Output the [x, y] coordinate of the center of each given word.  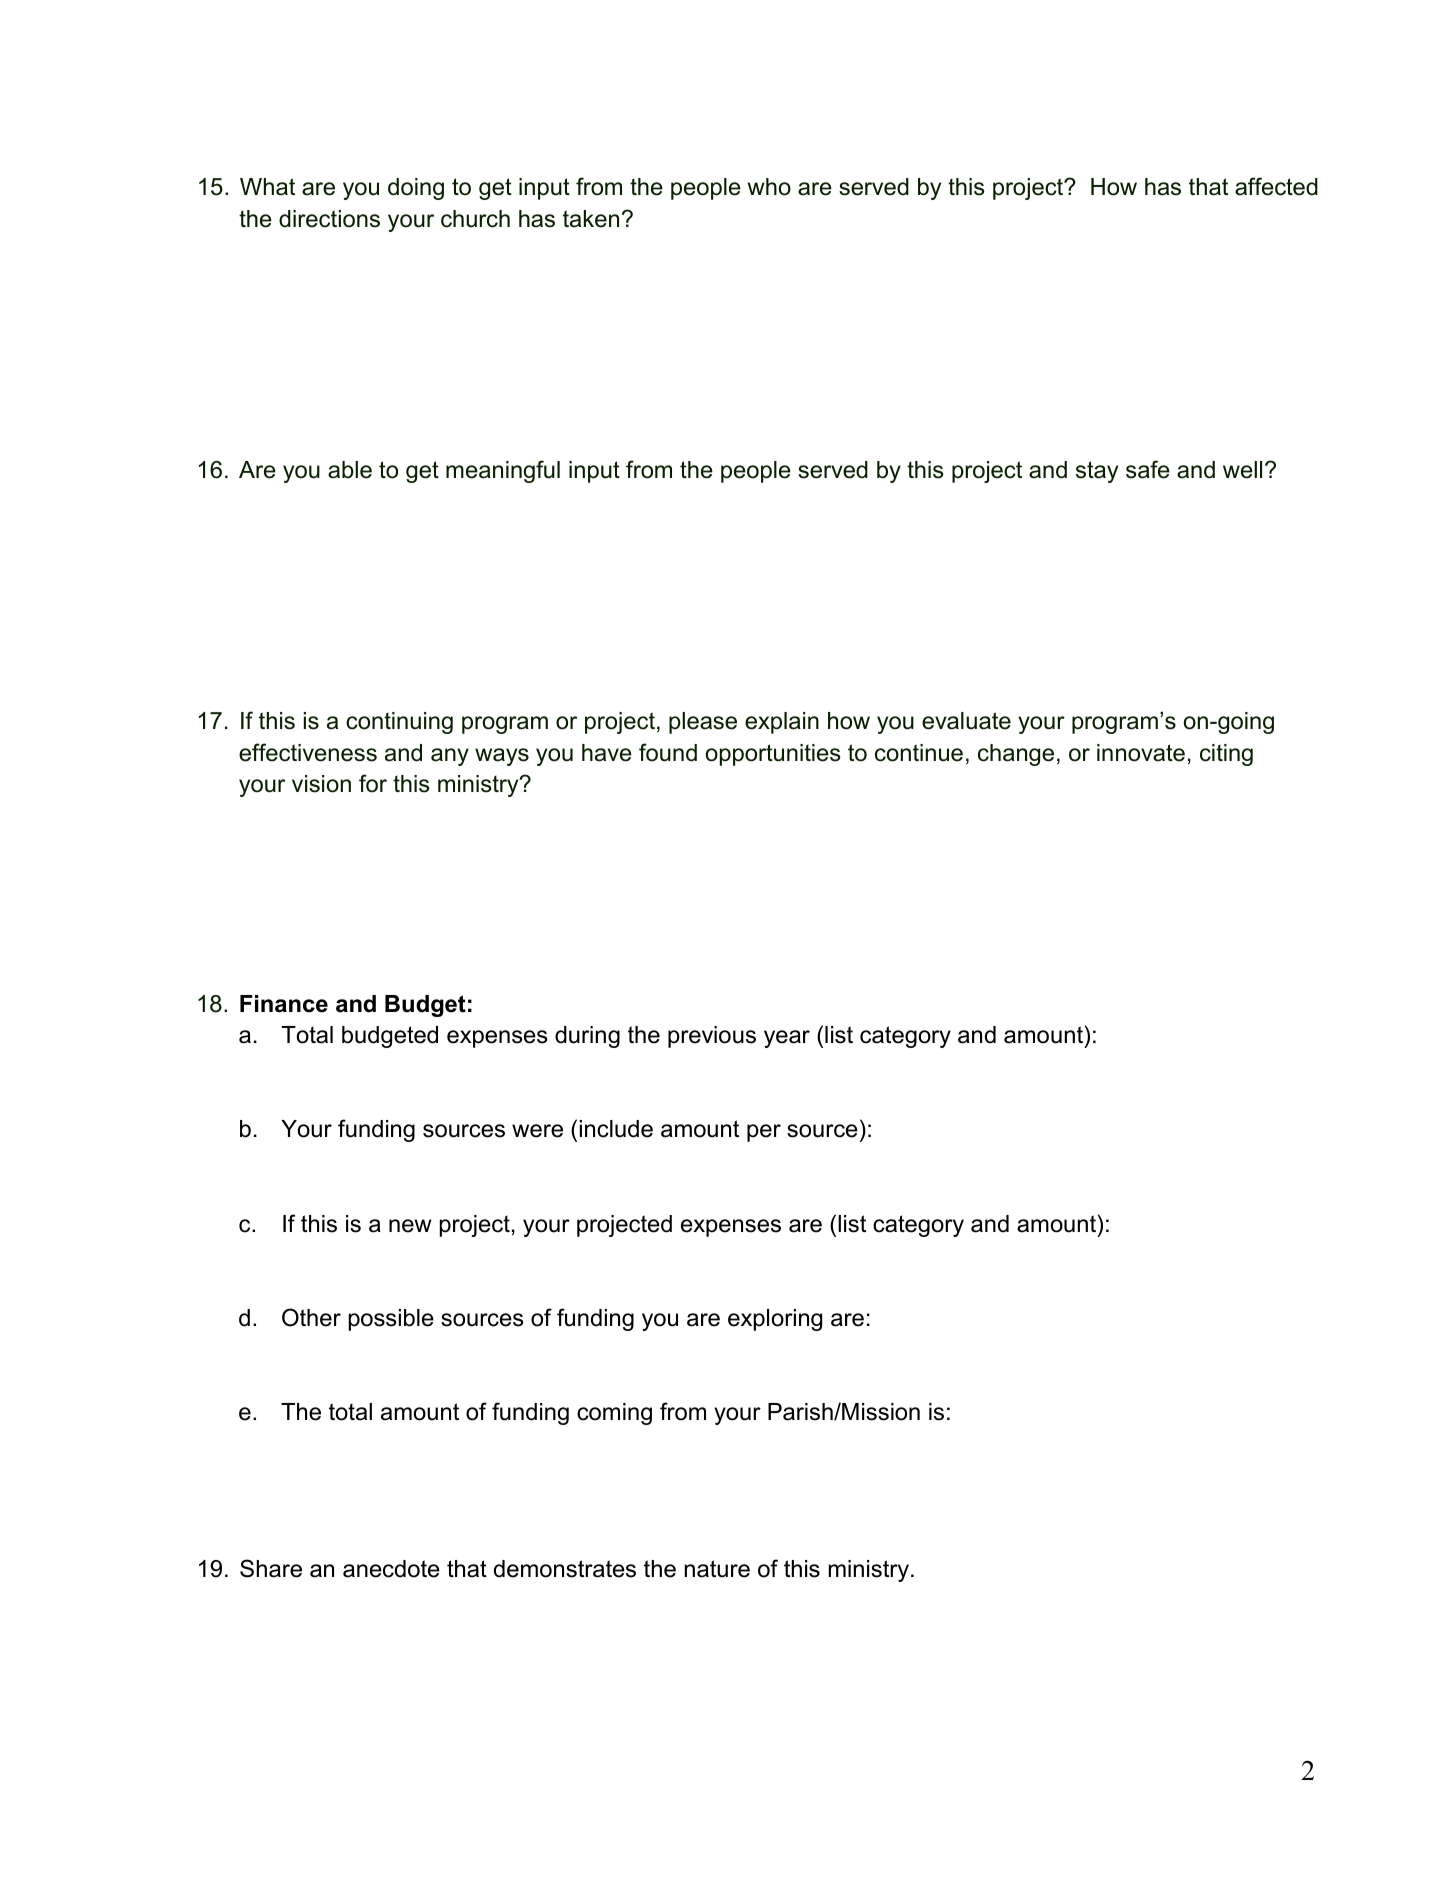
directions [329, 219]
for [373, 783]
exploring [775, 1320]
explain [782, 723]
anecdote [391, 1569]
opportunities [773, 755]
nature [717, 1569]
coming [614, 1414]
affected [1276, 186]
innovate [1141, 753]
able [350, 470]
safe [1148, 469]
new [410, 1226]
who [769, 187]
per [764, 1133]
